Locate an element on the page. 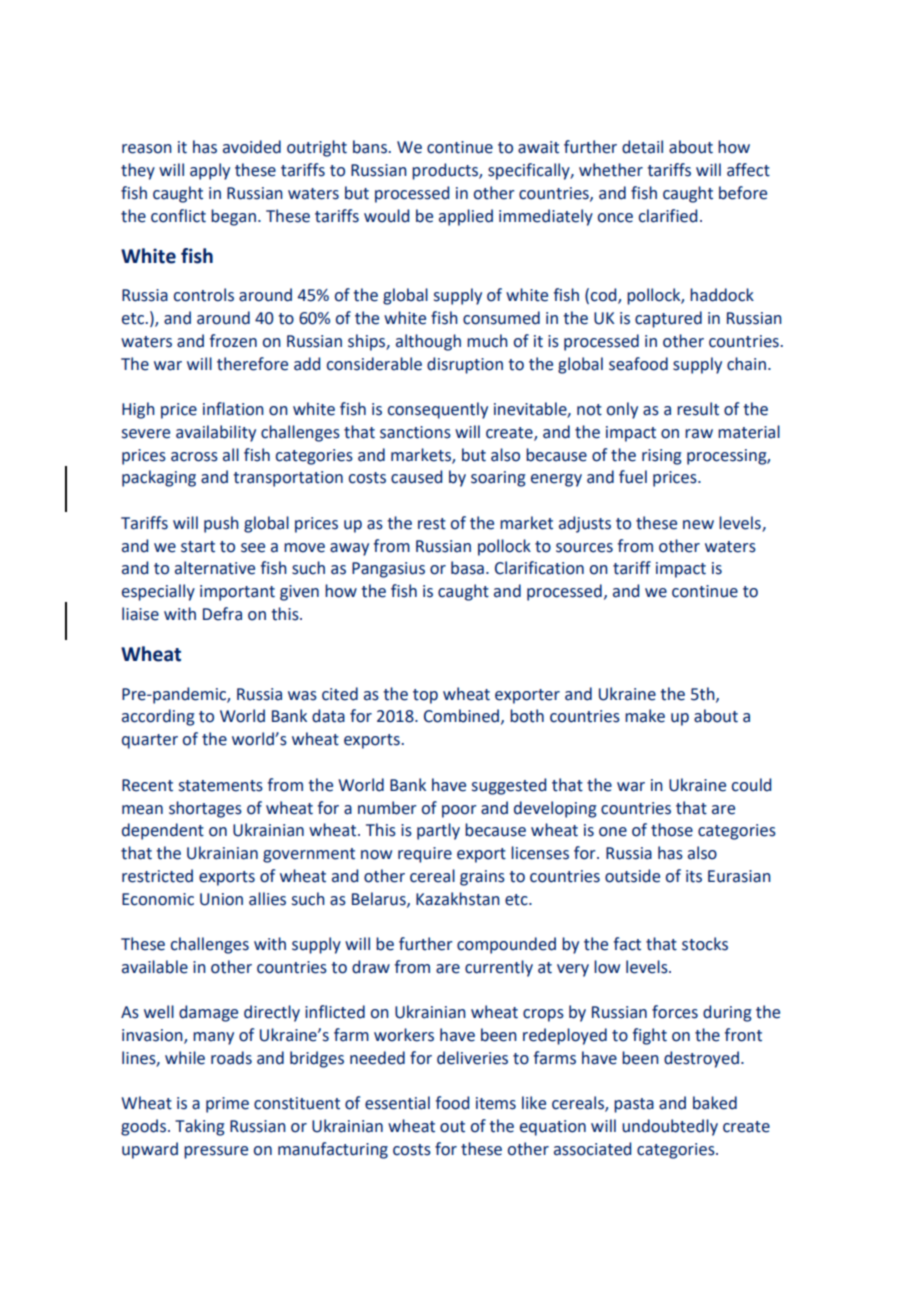 Image resolution: width=924 pixels, height=1308 pixels. essential is located at coordinates (397, 1103).
